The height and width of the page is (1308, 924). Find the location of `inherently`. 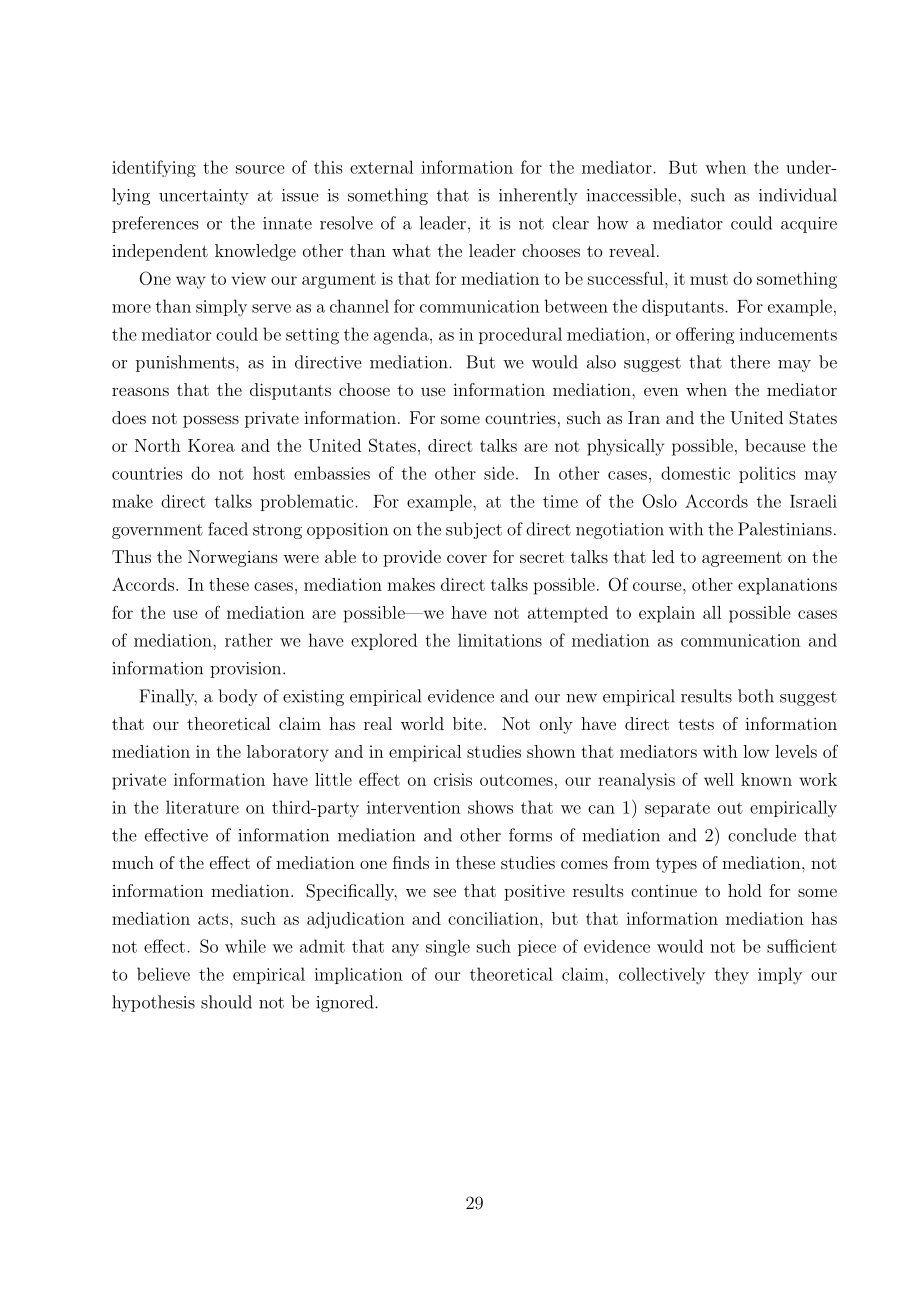

inherently is located at coordinates (538, 196).
